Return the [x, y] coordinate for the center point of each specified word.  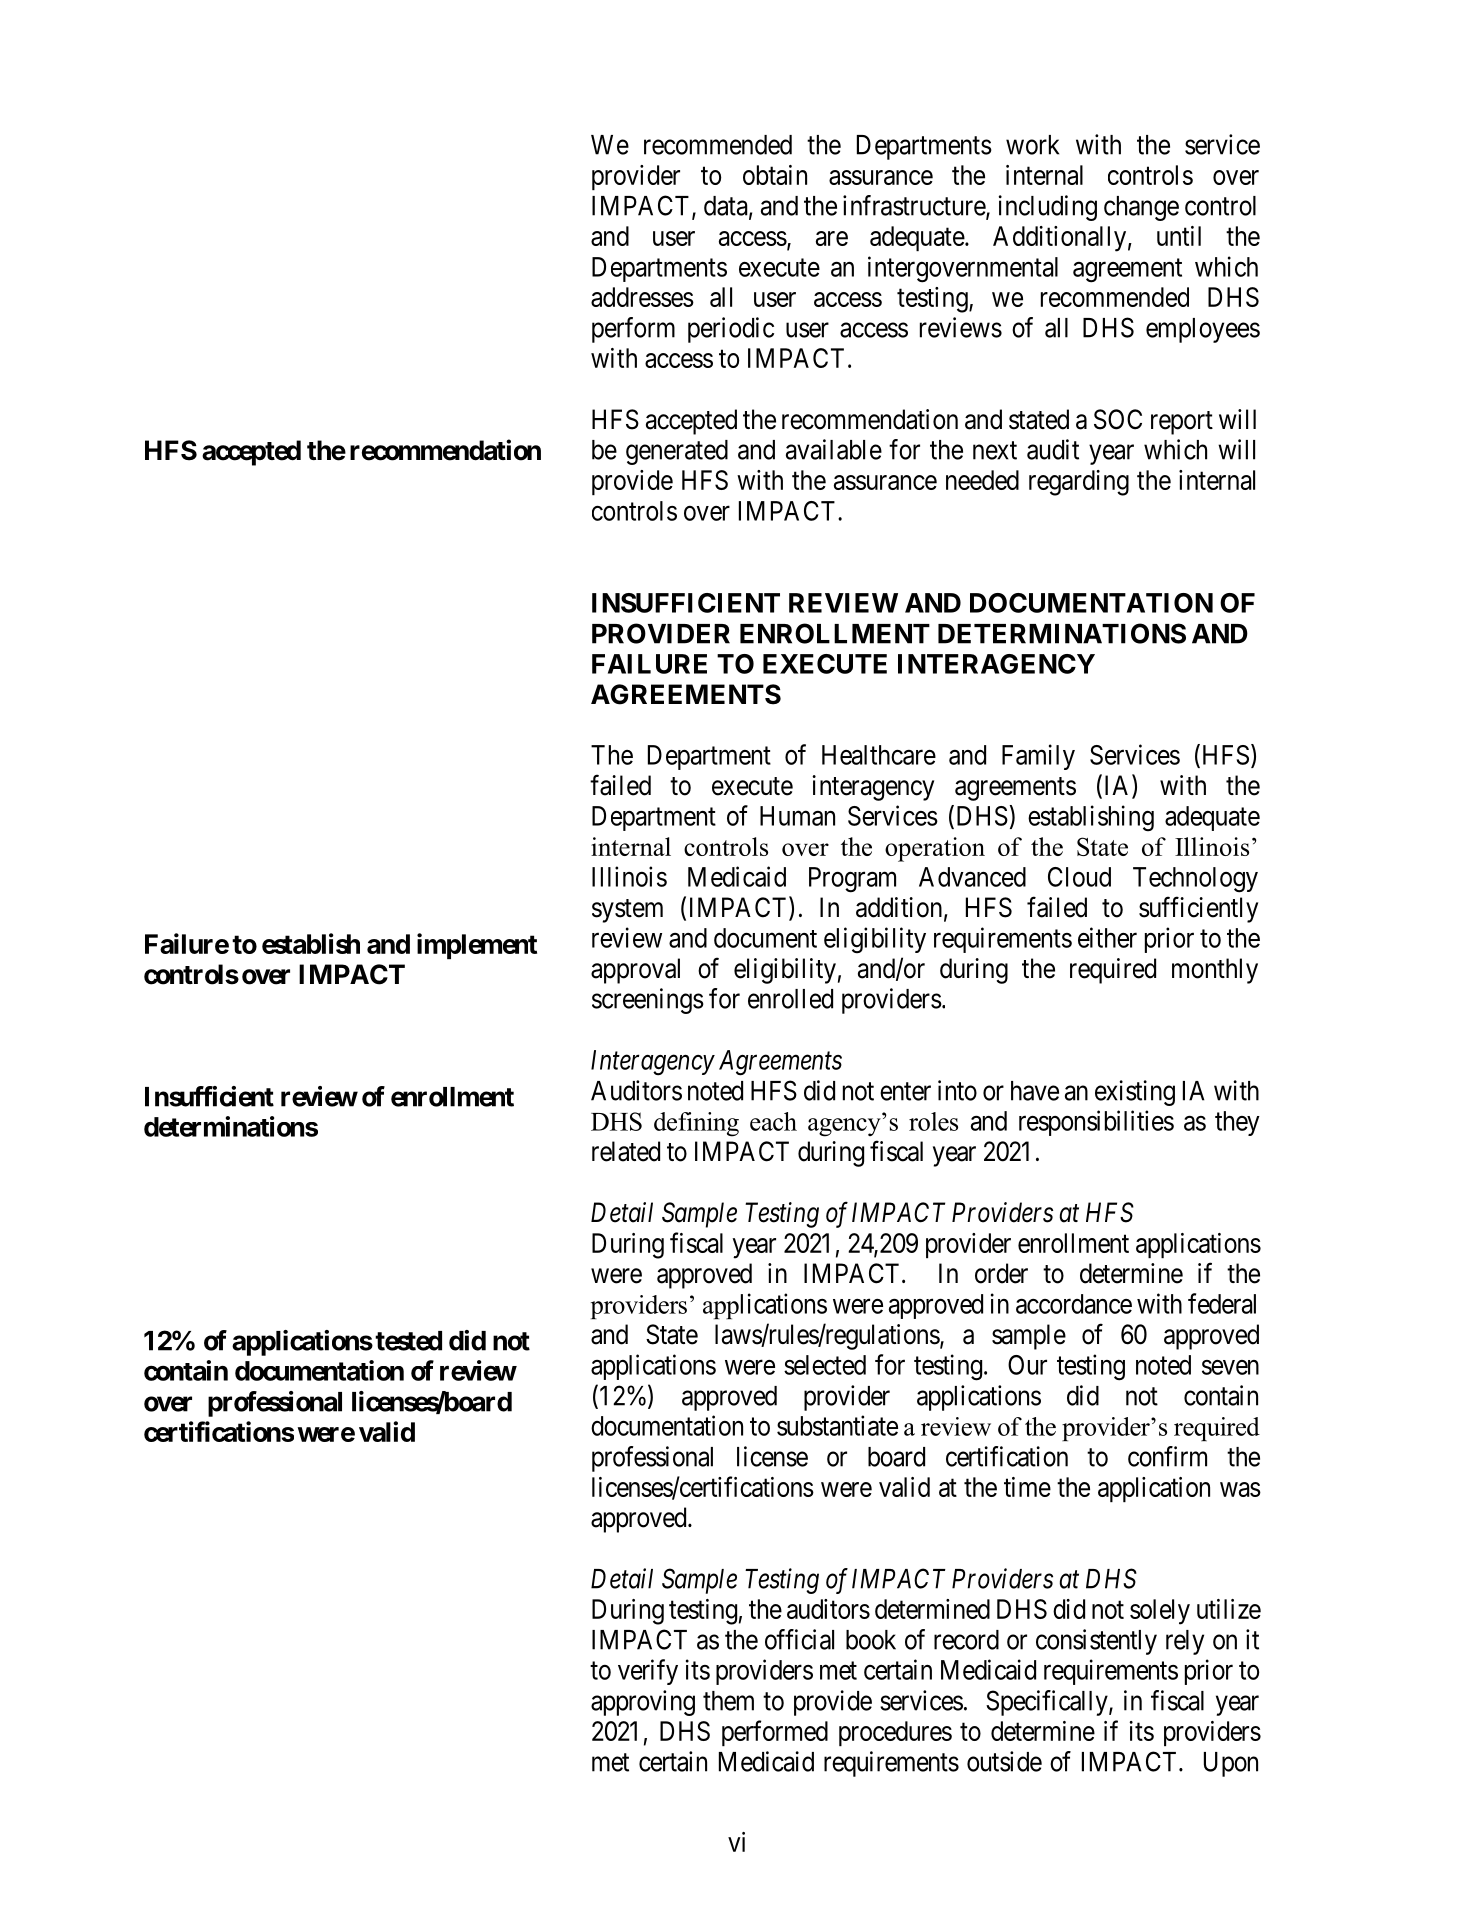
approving [643, 1703]
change [1141, 208]
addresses [642, 297]
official [799, 1639]
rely [1185, 1642]
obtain [775, 175]
